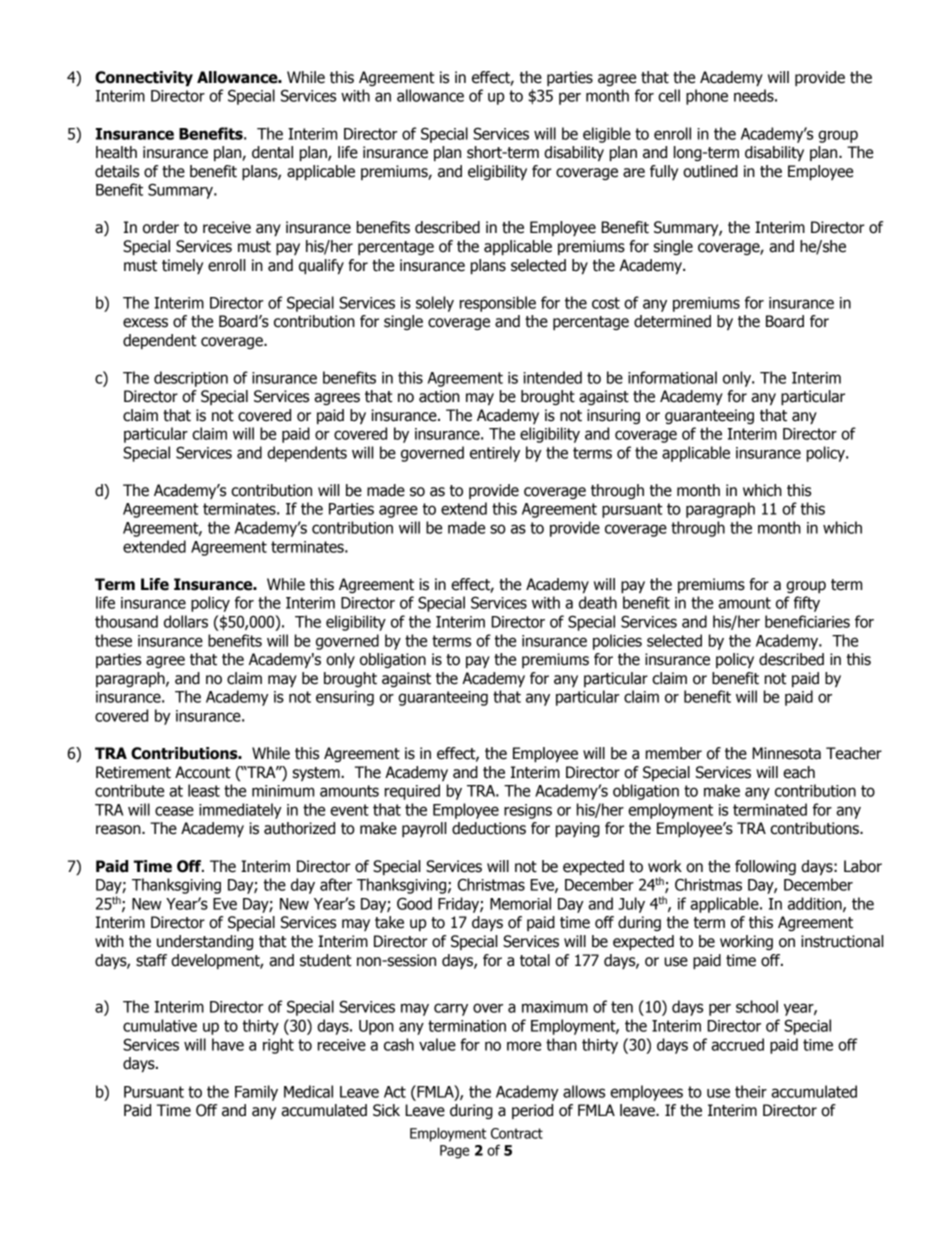 This screenshot has height=1233, width=952. What do you see at coordinates (528, 811) in the screenshot?
I see `resigns` at bounding box center [528, 811].
